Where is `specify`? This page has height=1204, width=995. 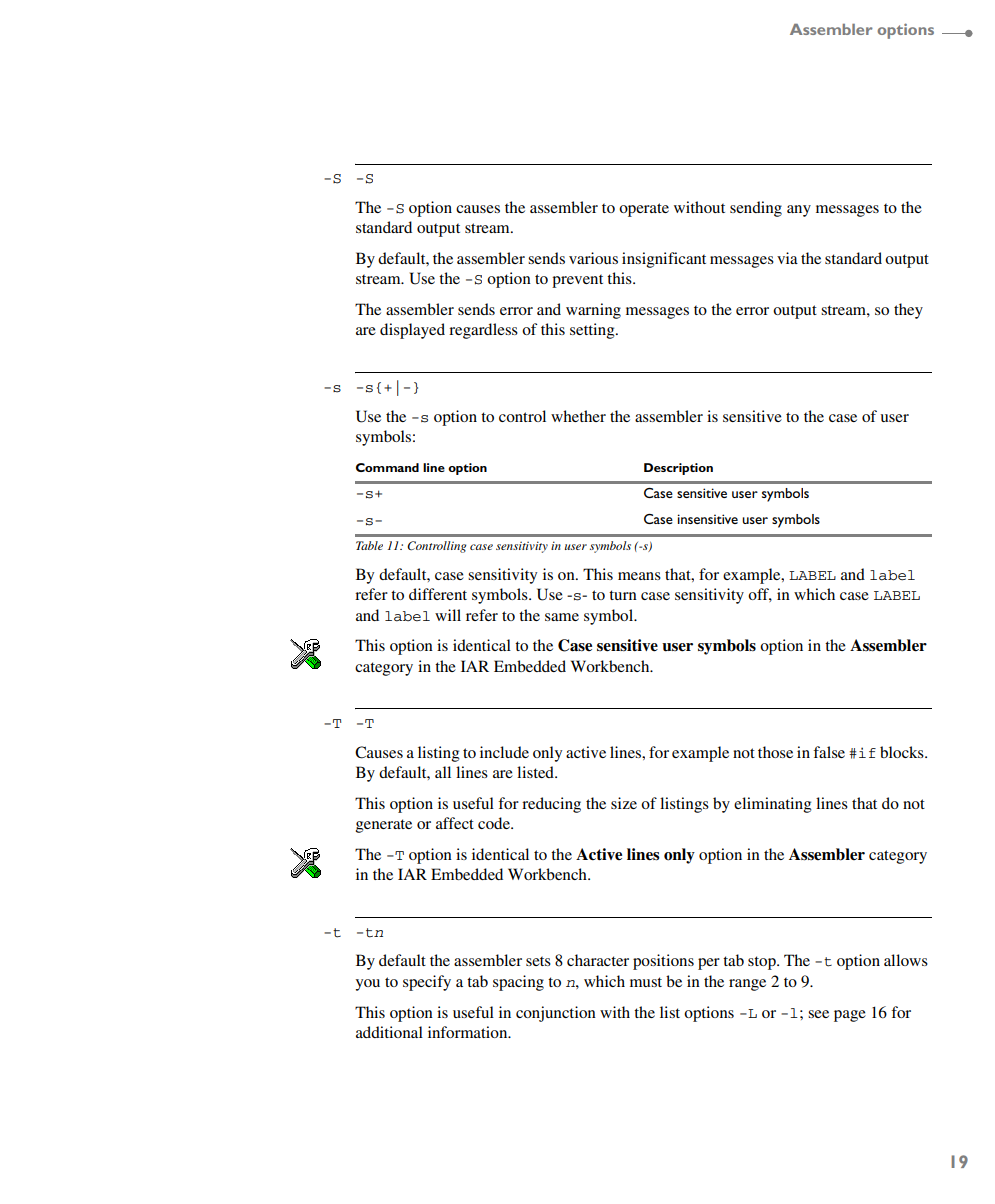 specify is located at coordinates (427, 983).
